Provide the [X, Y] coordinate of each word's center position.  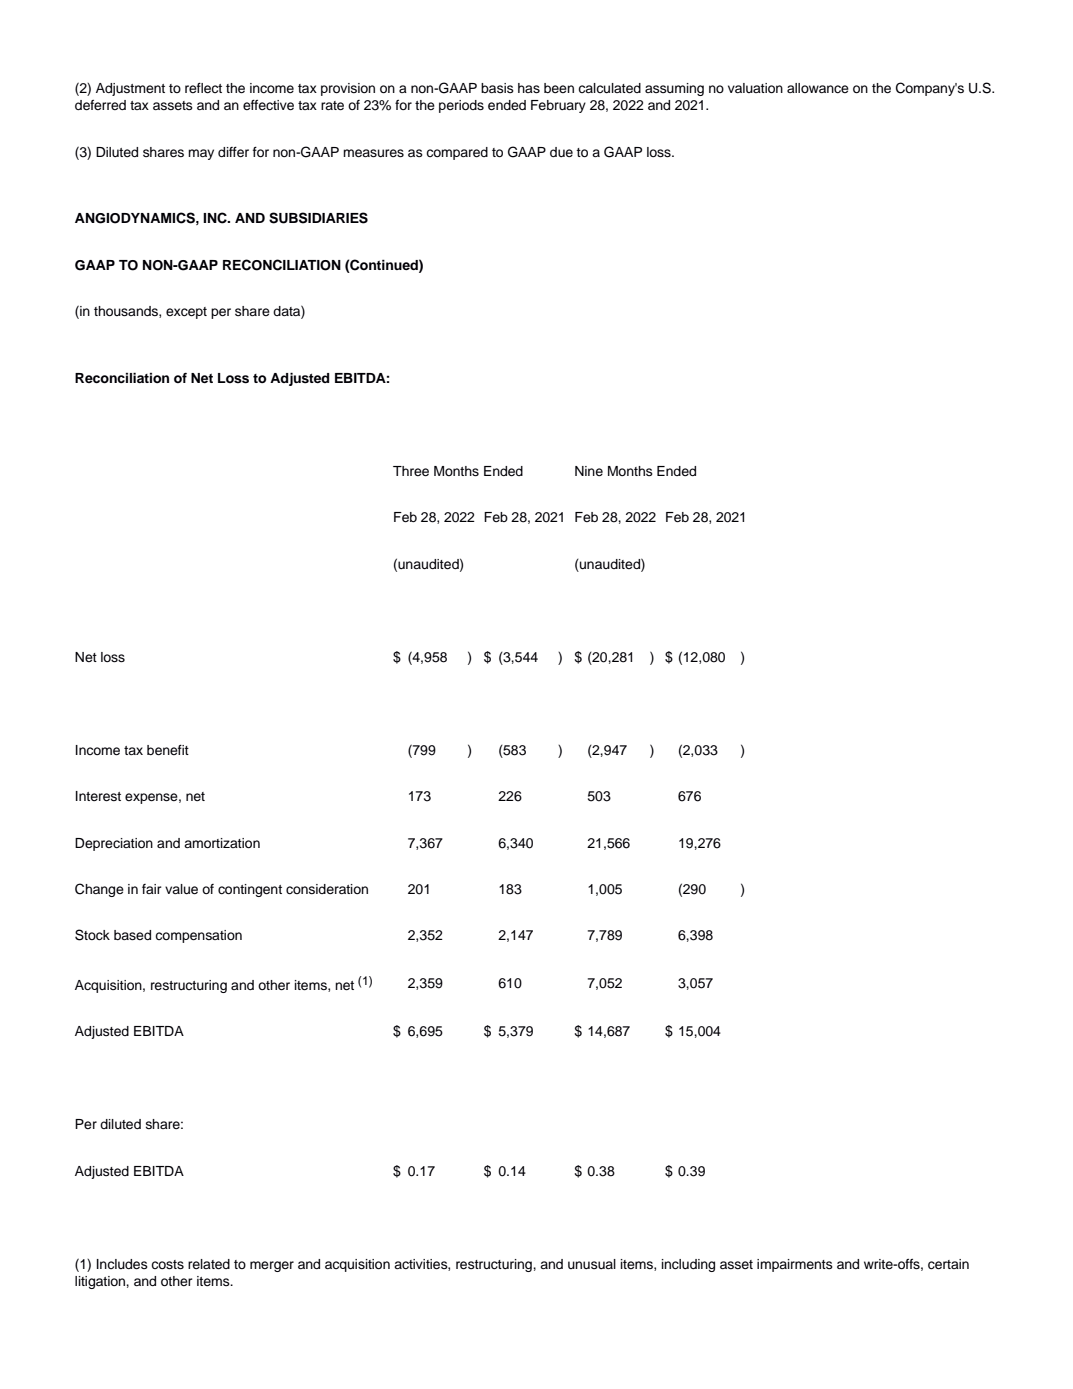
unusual [592, 1264]
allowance [818, 88]
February [558, 106]
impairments [795, 1265]
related [209, 1264]
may [201, 154]
